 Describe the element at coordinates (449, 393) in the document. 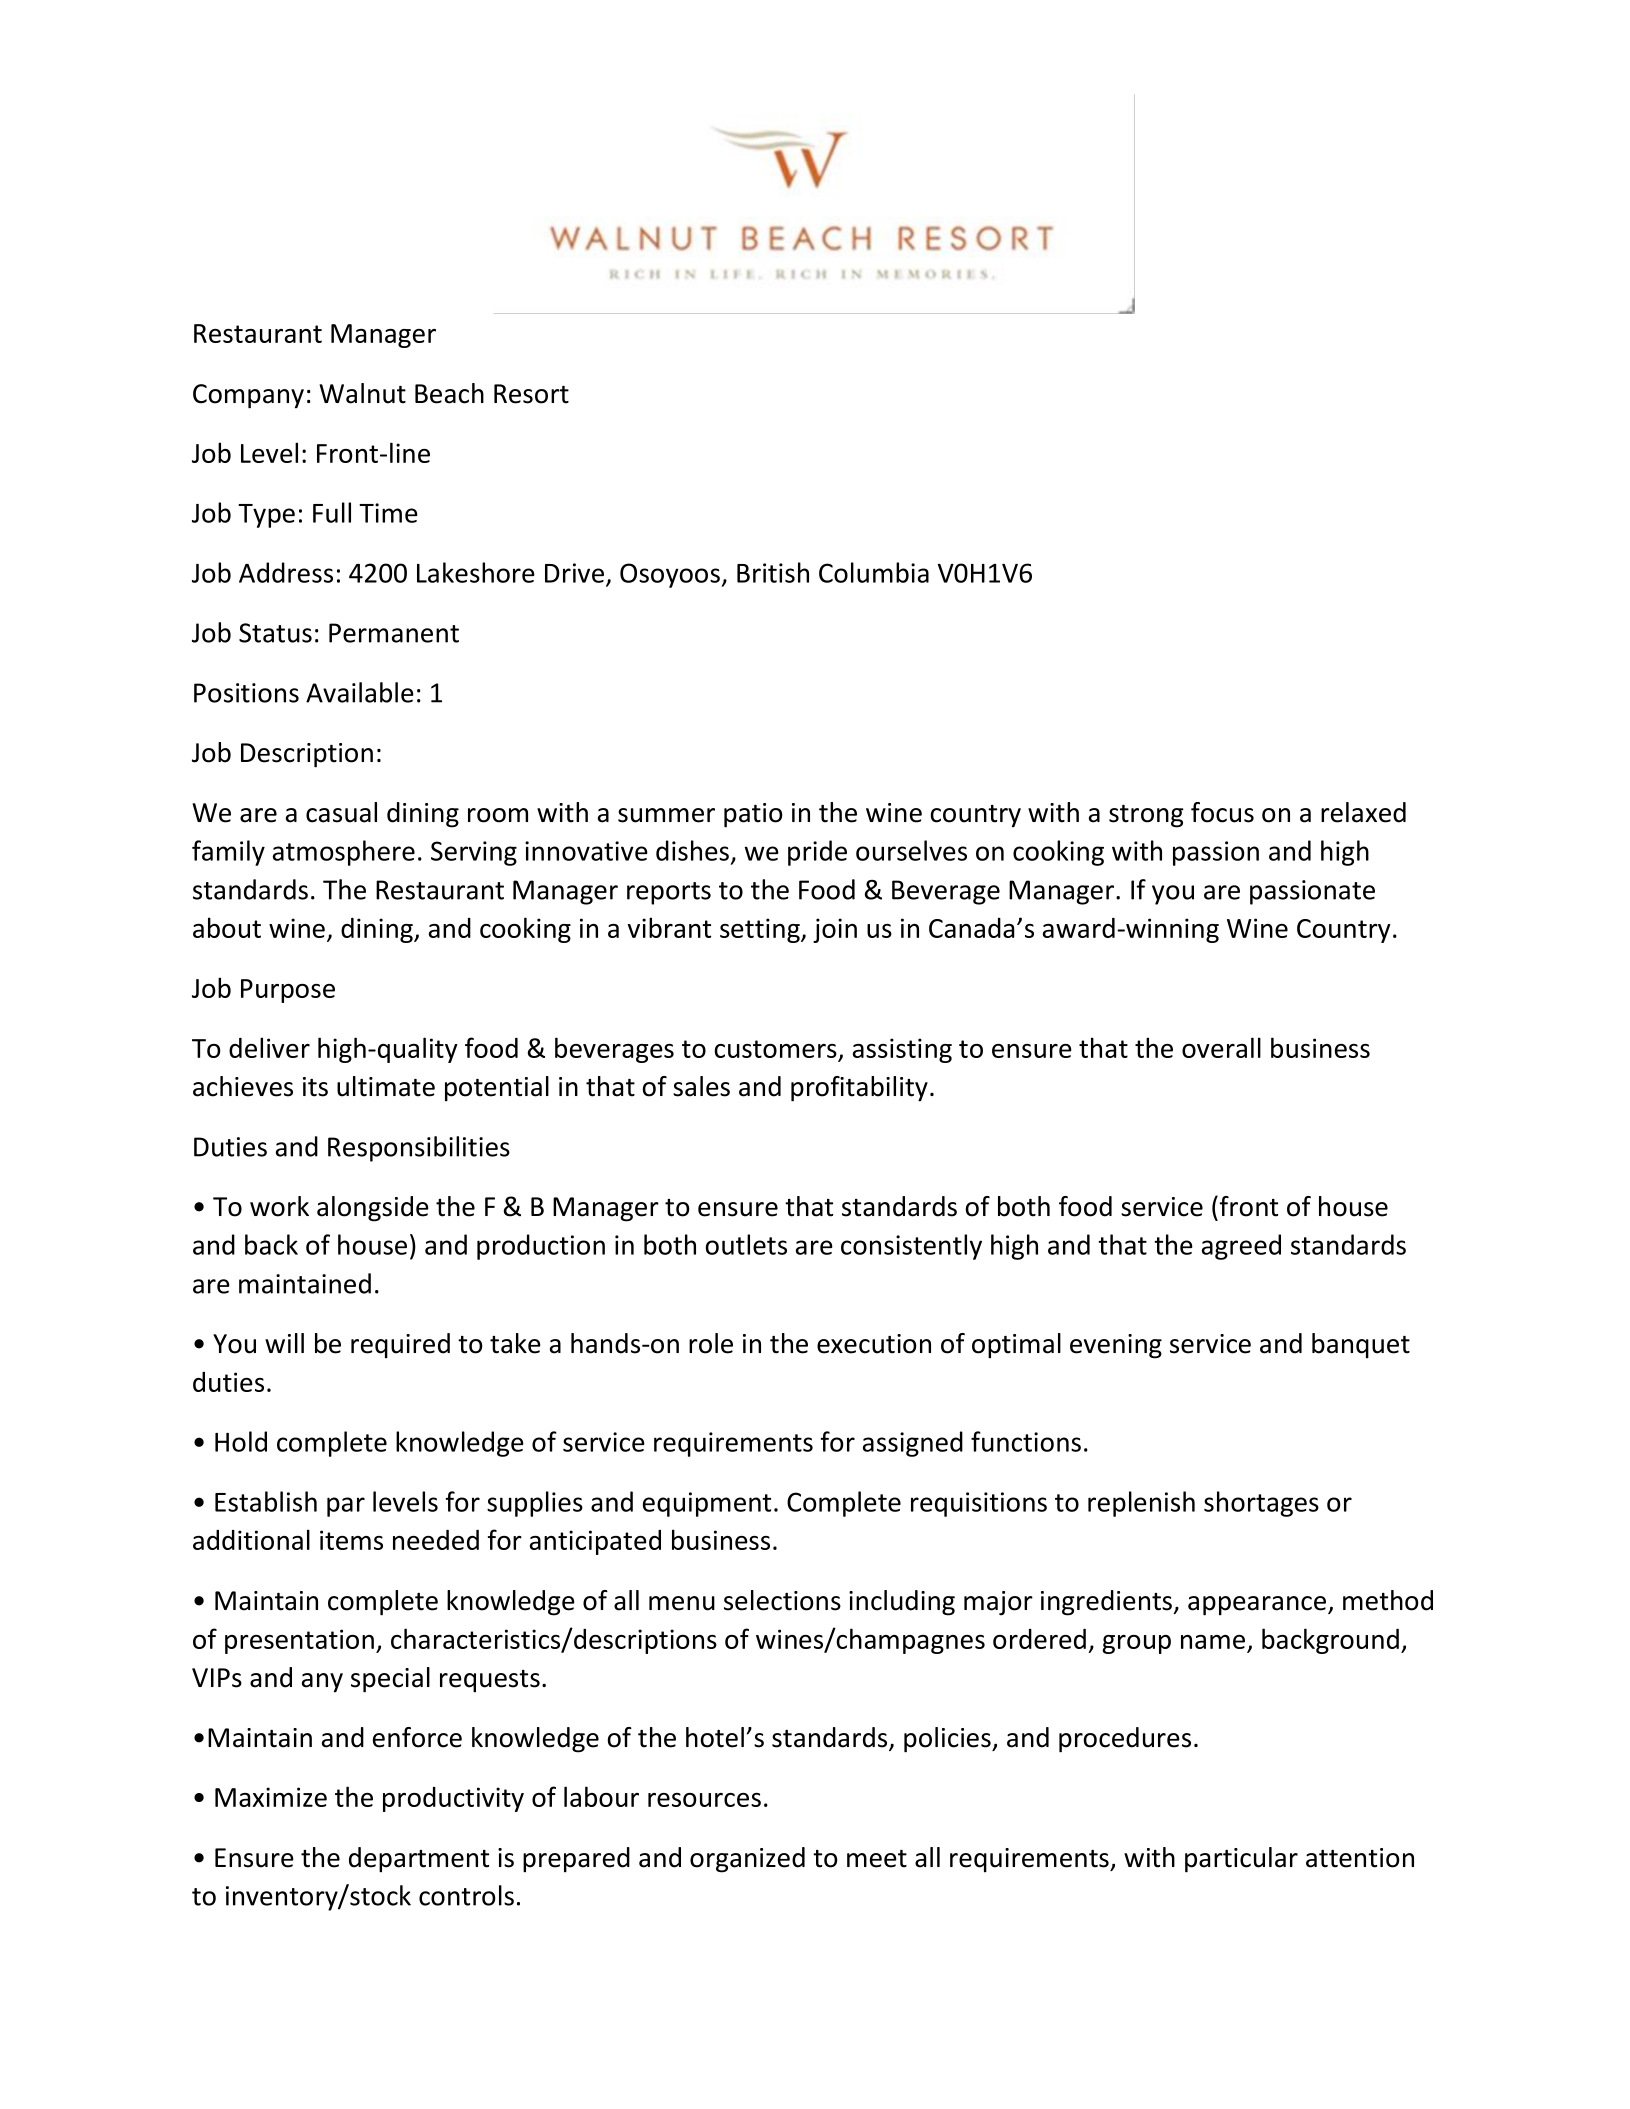

I see `Beach` at that location.
